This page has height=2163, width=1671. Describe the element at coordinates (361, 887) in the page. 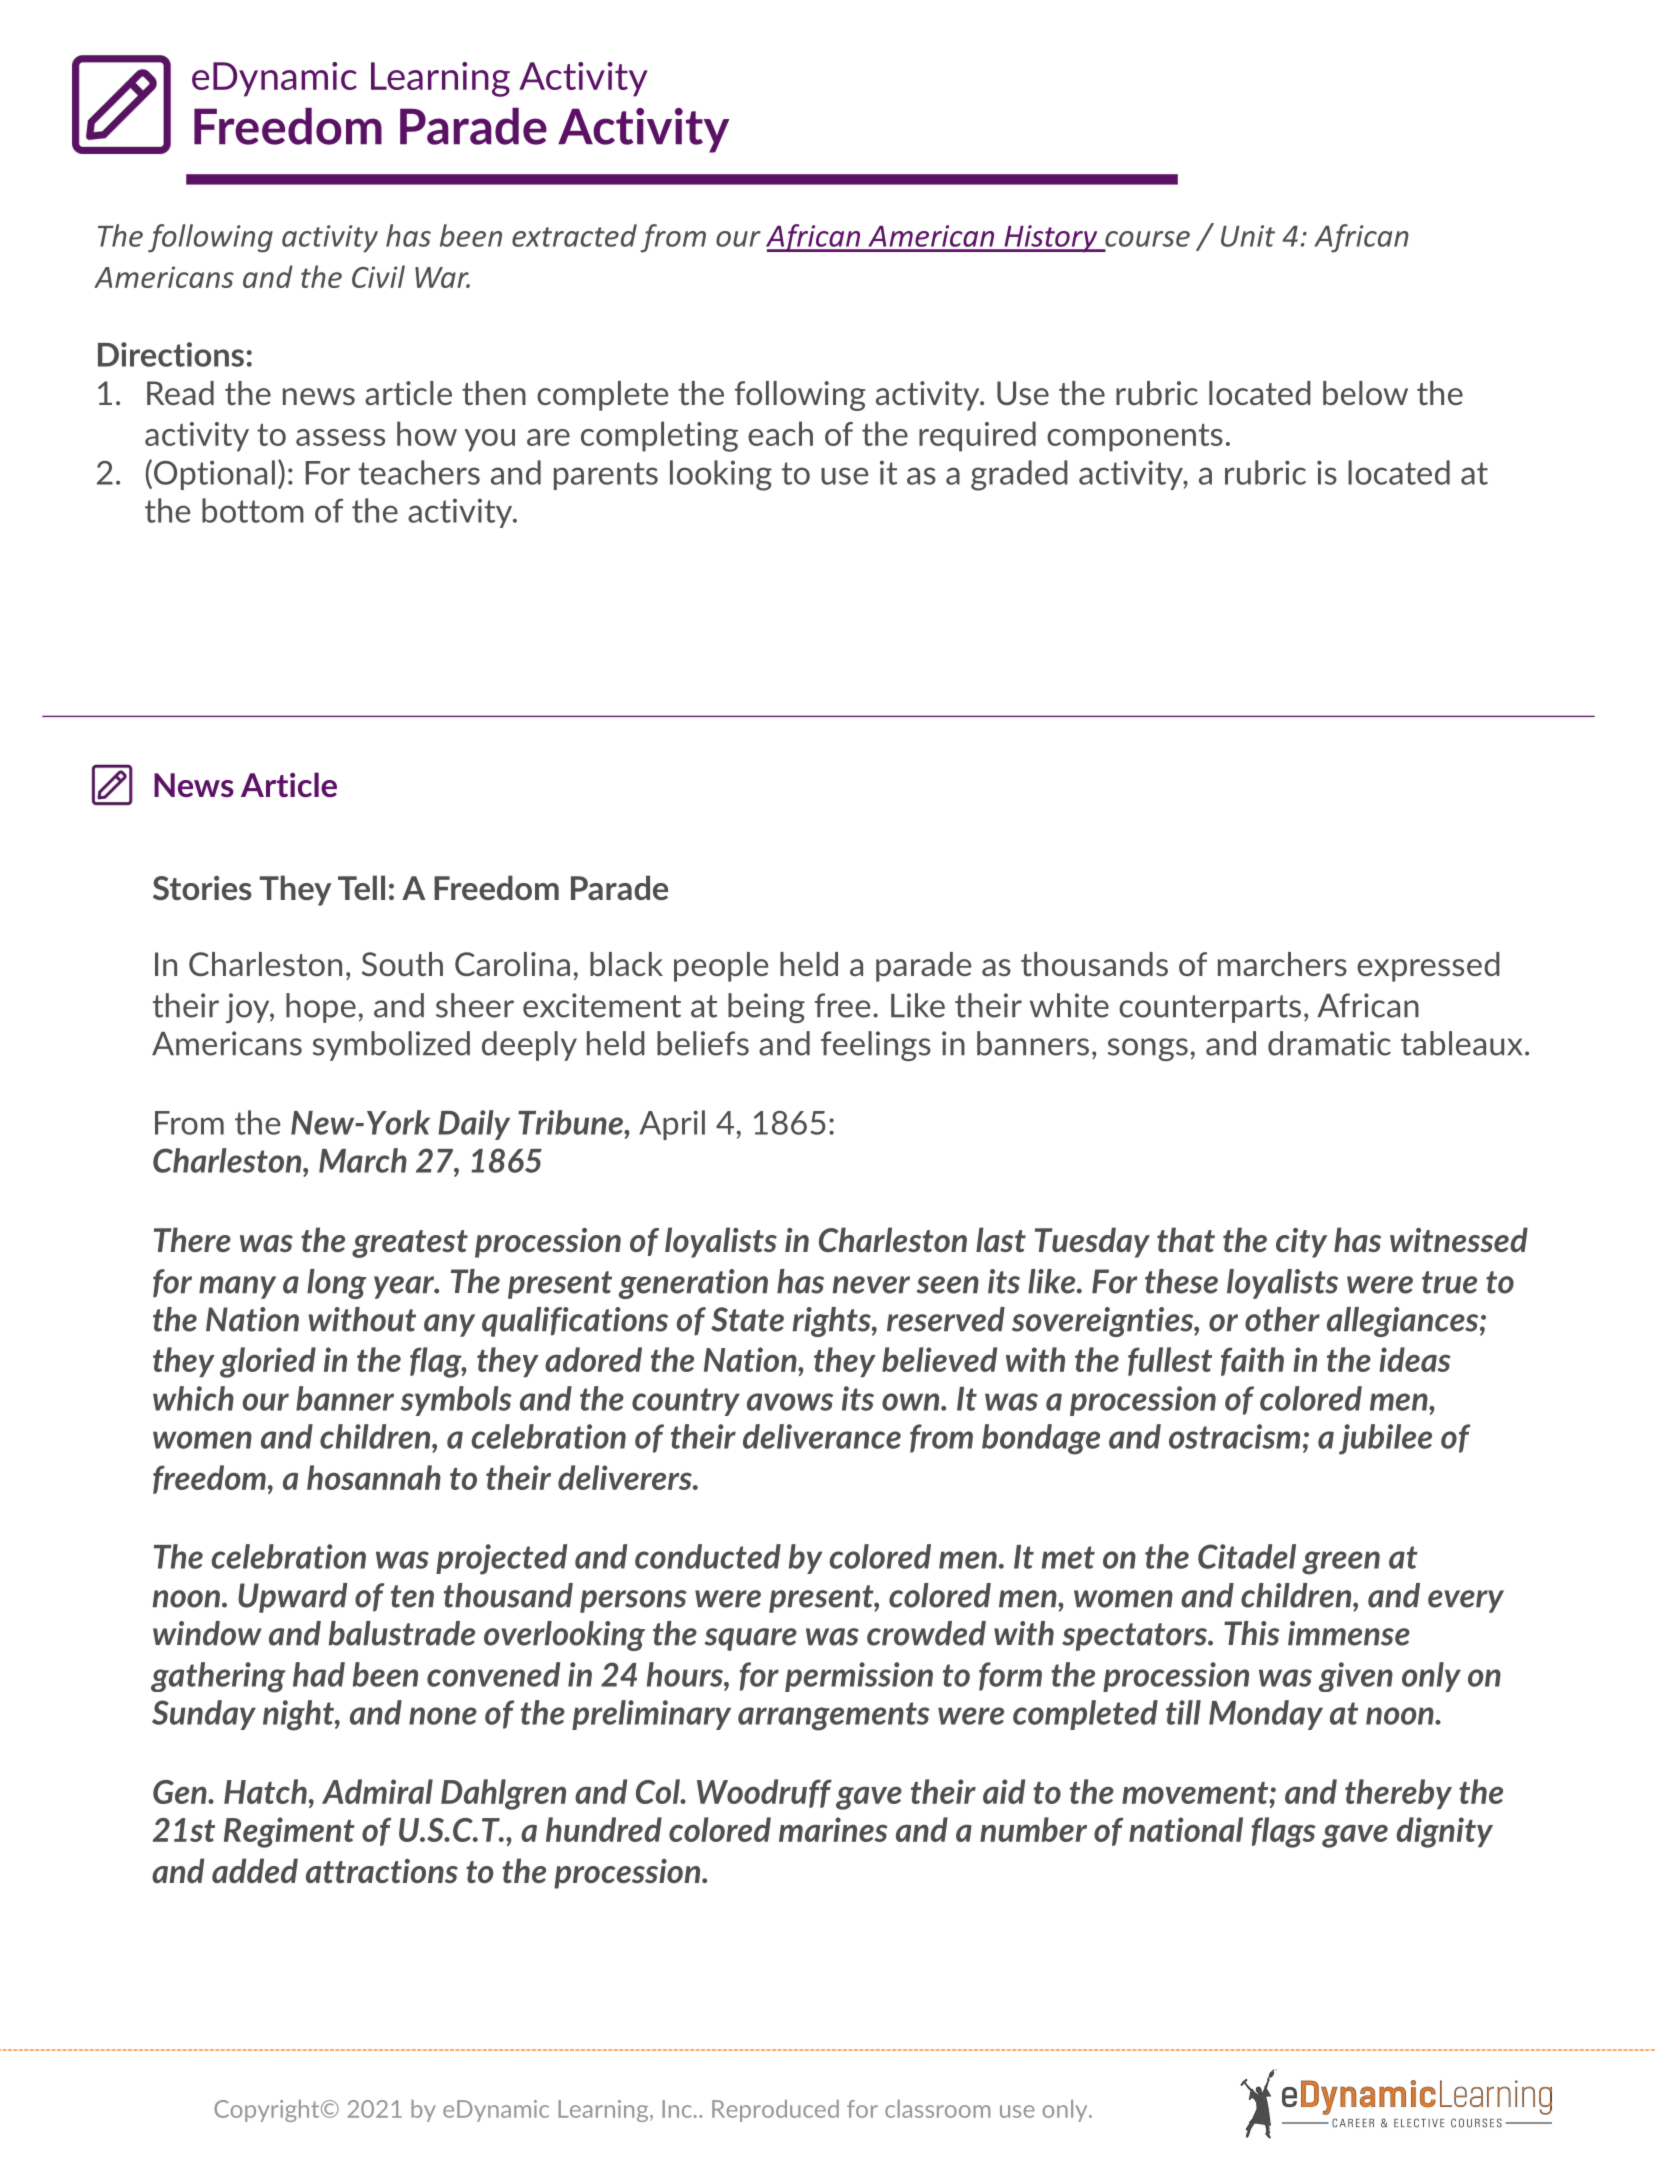

I see `Tell` at that location.
